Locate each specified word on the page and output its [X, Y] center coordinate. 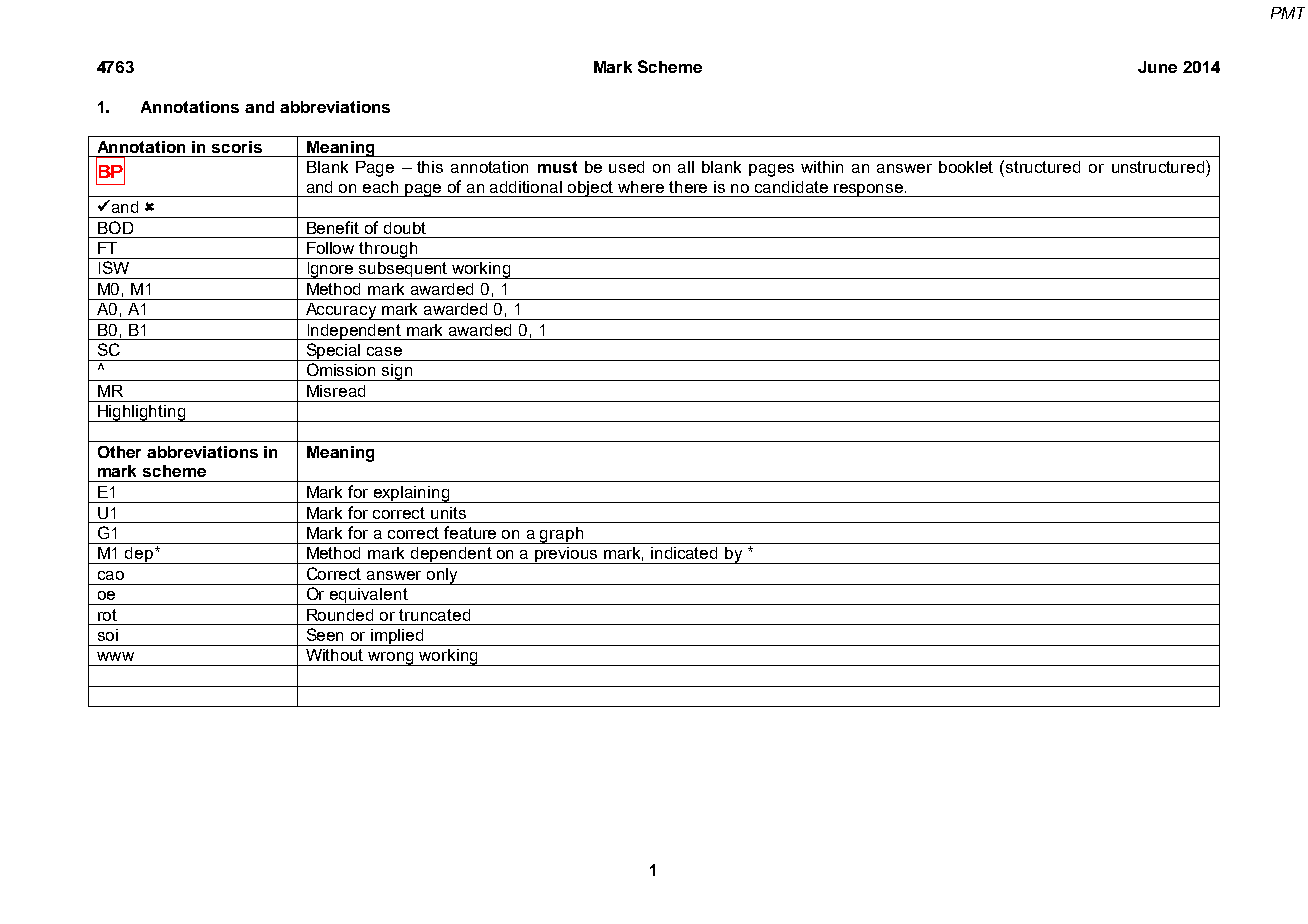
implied [397, 637]
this [430, 167]
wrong [391, 659]
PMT [1288, 13]
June [1157, 67]
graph [562, 535]
